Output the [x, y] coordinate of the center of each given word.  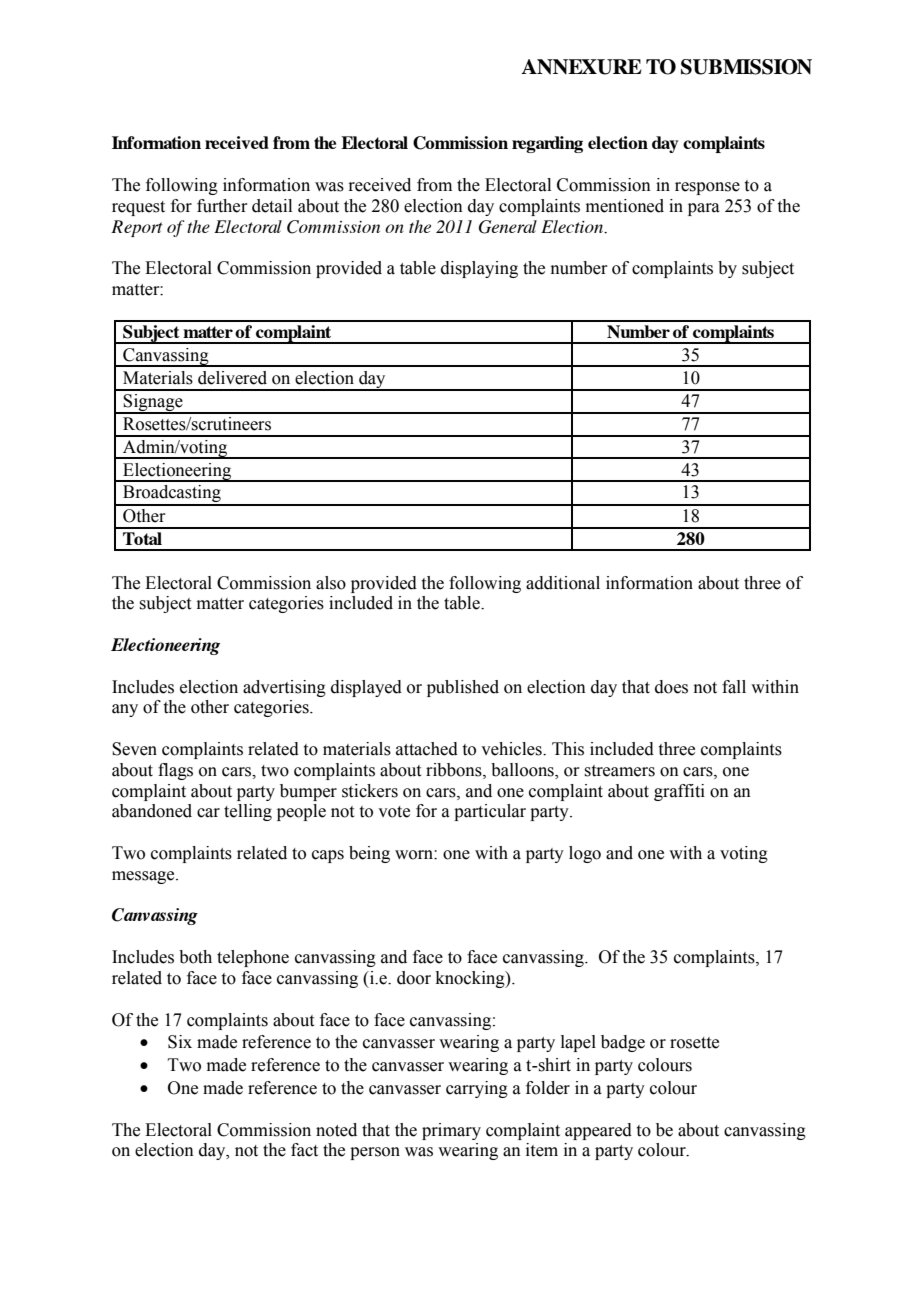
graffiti [679, 792]
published [463, 688]
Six [180, 1042]
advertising [284, 688]
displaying [479, 269]
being [369, 854]
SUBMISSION [746, 67]
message [144, 877]
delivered [232, 378]
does [671, 687]
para [704, 209]
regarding [547, 144]
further [222, 206]
